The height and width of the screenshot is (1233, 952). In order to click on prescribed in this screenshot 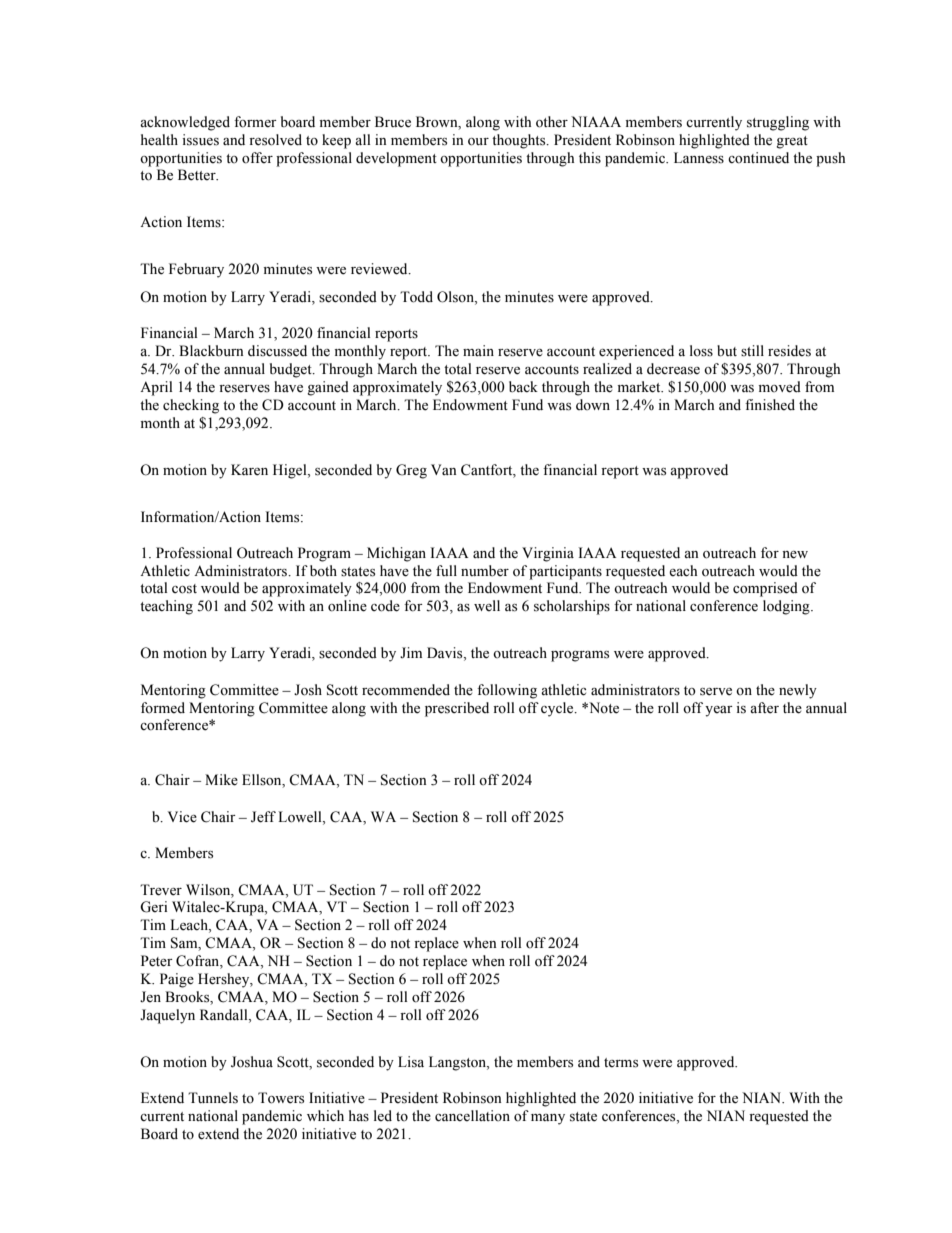, I will do `click(457, 709)`.
